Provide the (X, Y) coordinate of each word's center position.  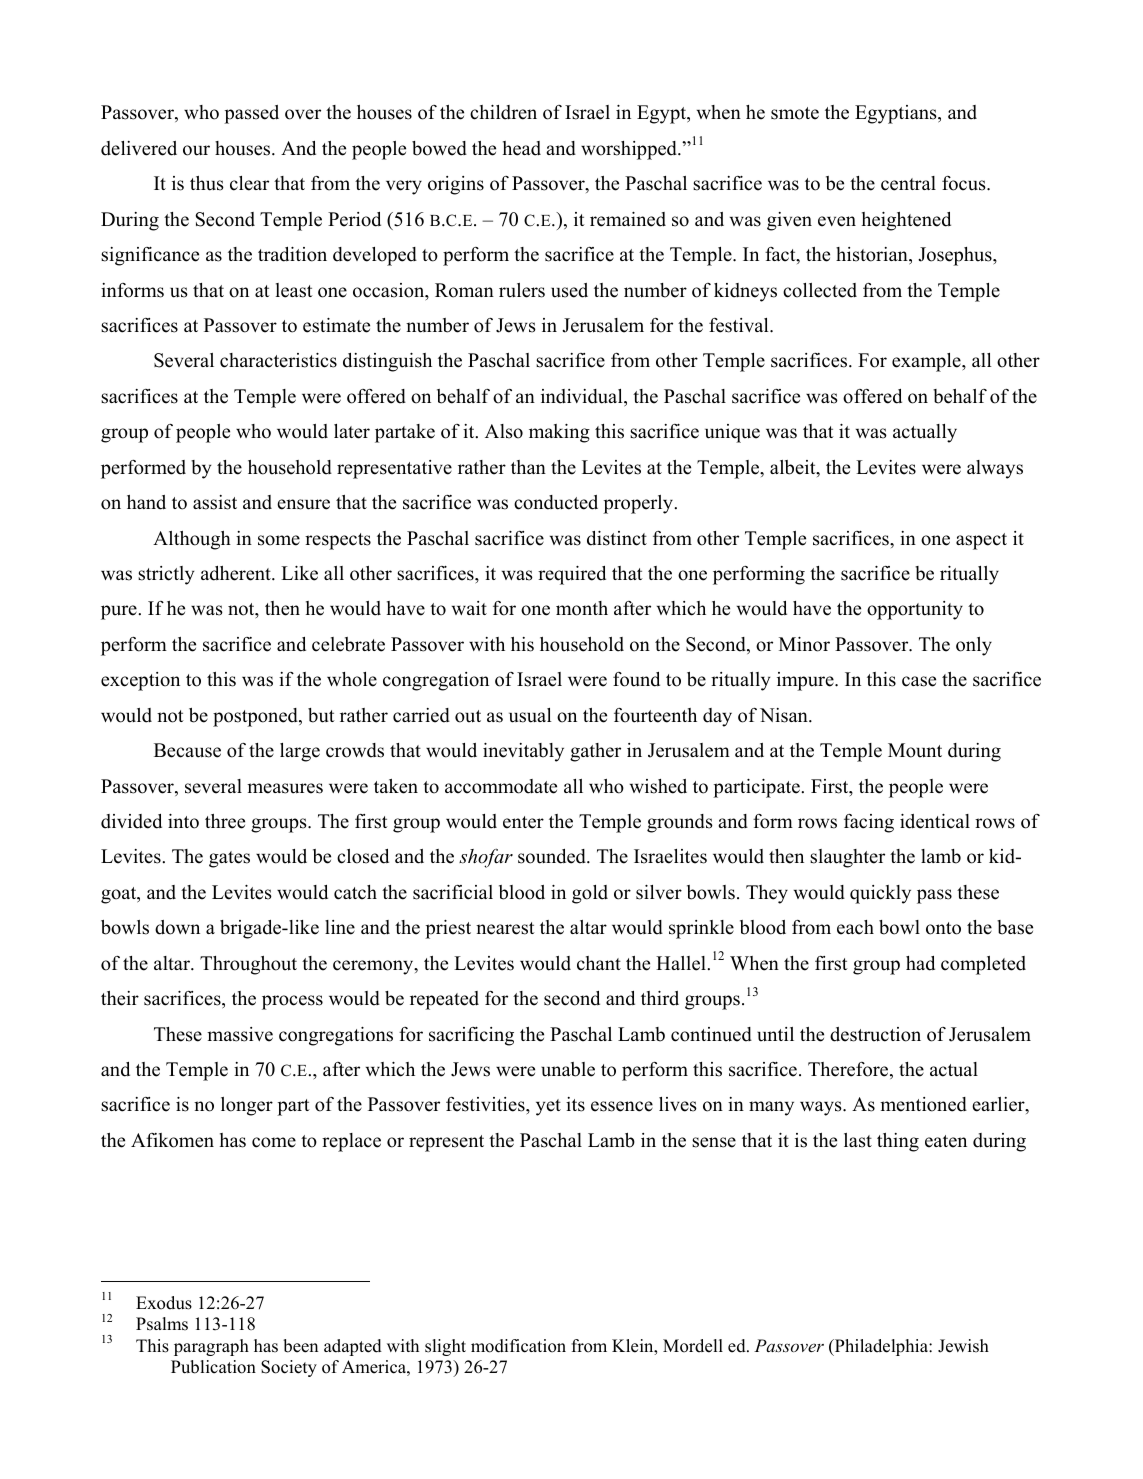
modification (518, 1346)
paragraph (211, 1347)
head (522, 148)
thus (207, 183)
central (908, 183)
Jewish (963, 1346)
